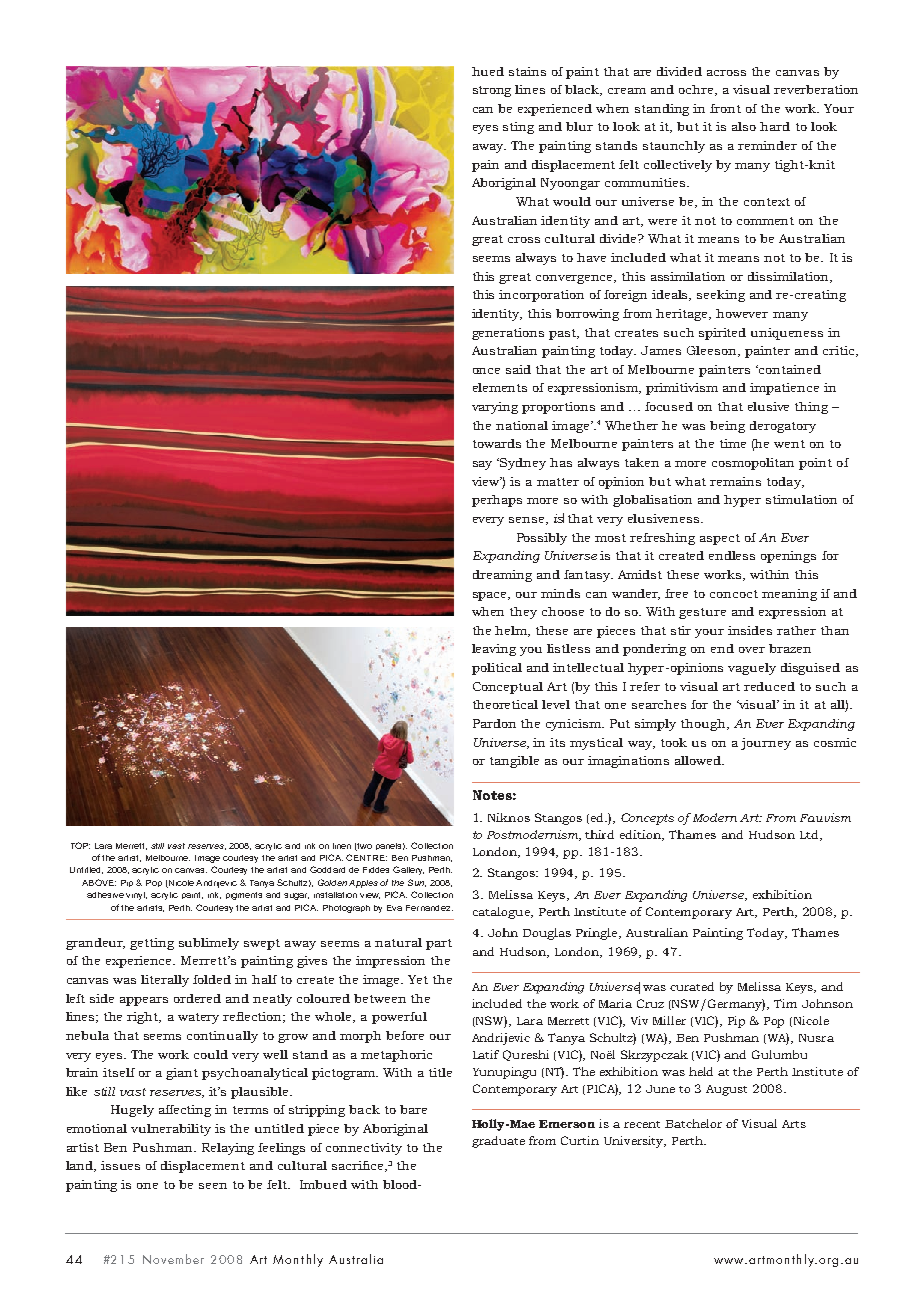 This screenshot has width=924, height=1308. What do you see at coordinates (494, 650) in the screenshot?
I see `leaving` at bounding box center [494, 650].
